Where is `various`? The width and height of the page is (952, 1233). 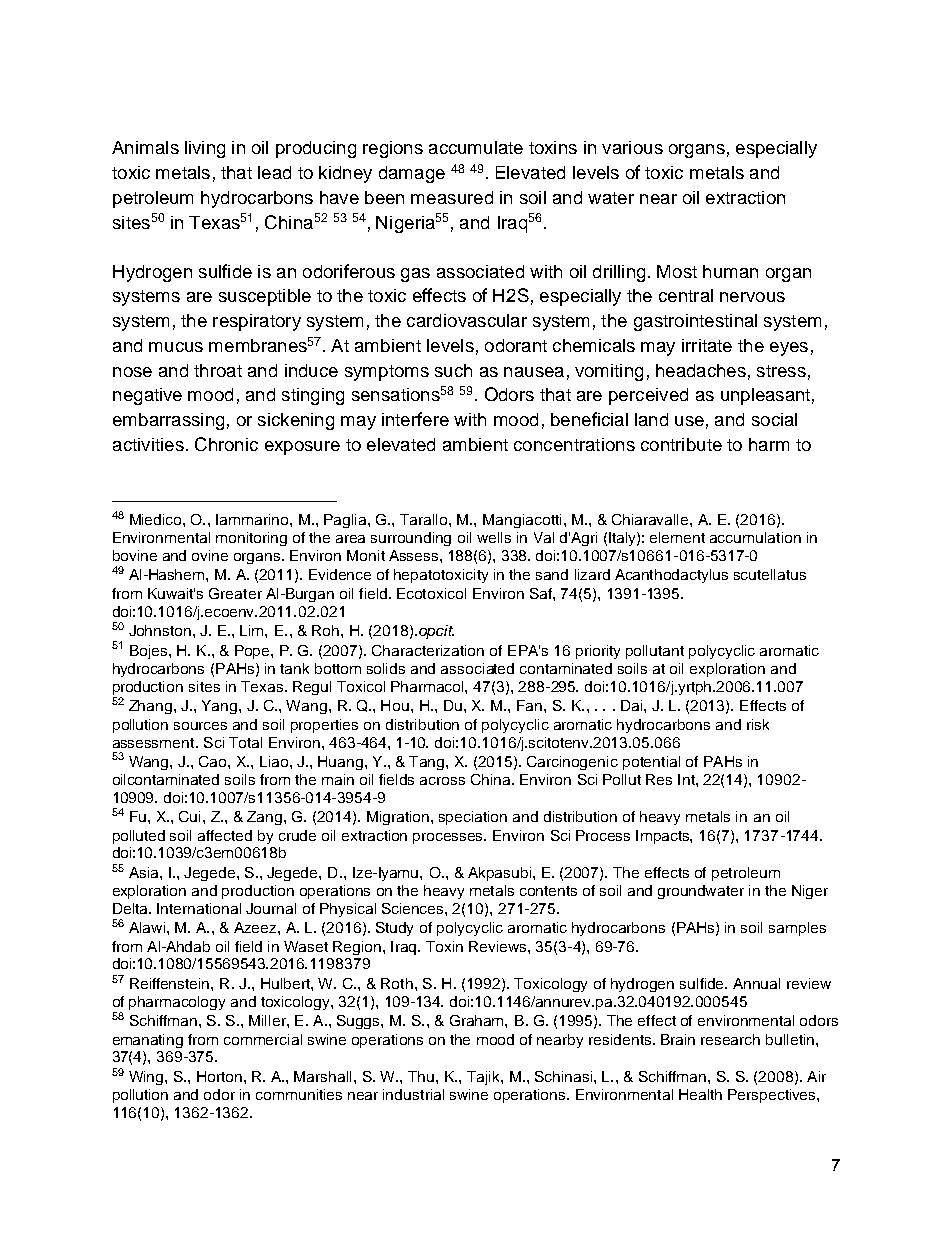
various is located at coordinates (632, 147).
